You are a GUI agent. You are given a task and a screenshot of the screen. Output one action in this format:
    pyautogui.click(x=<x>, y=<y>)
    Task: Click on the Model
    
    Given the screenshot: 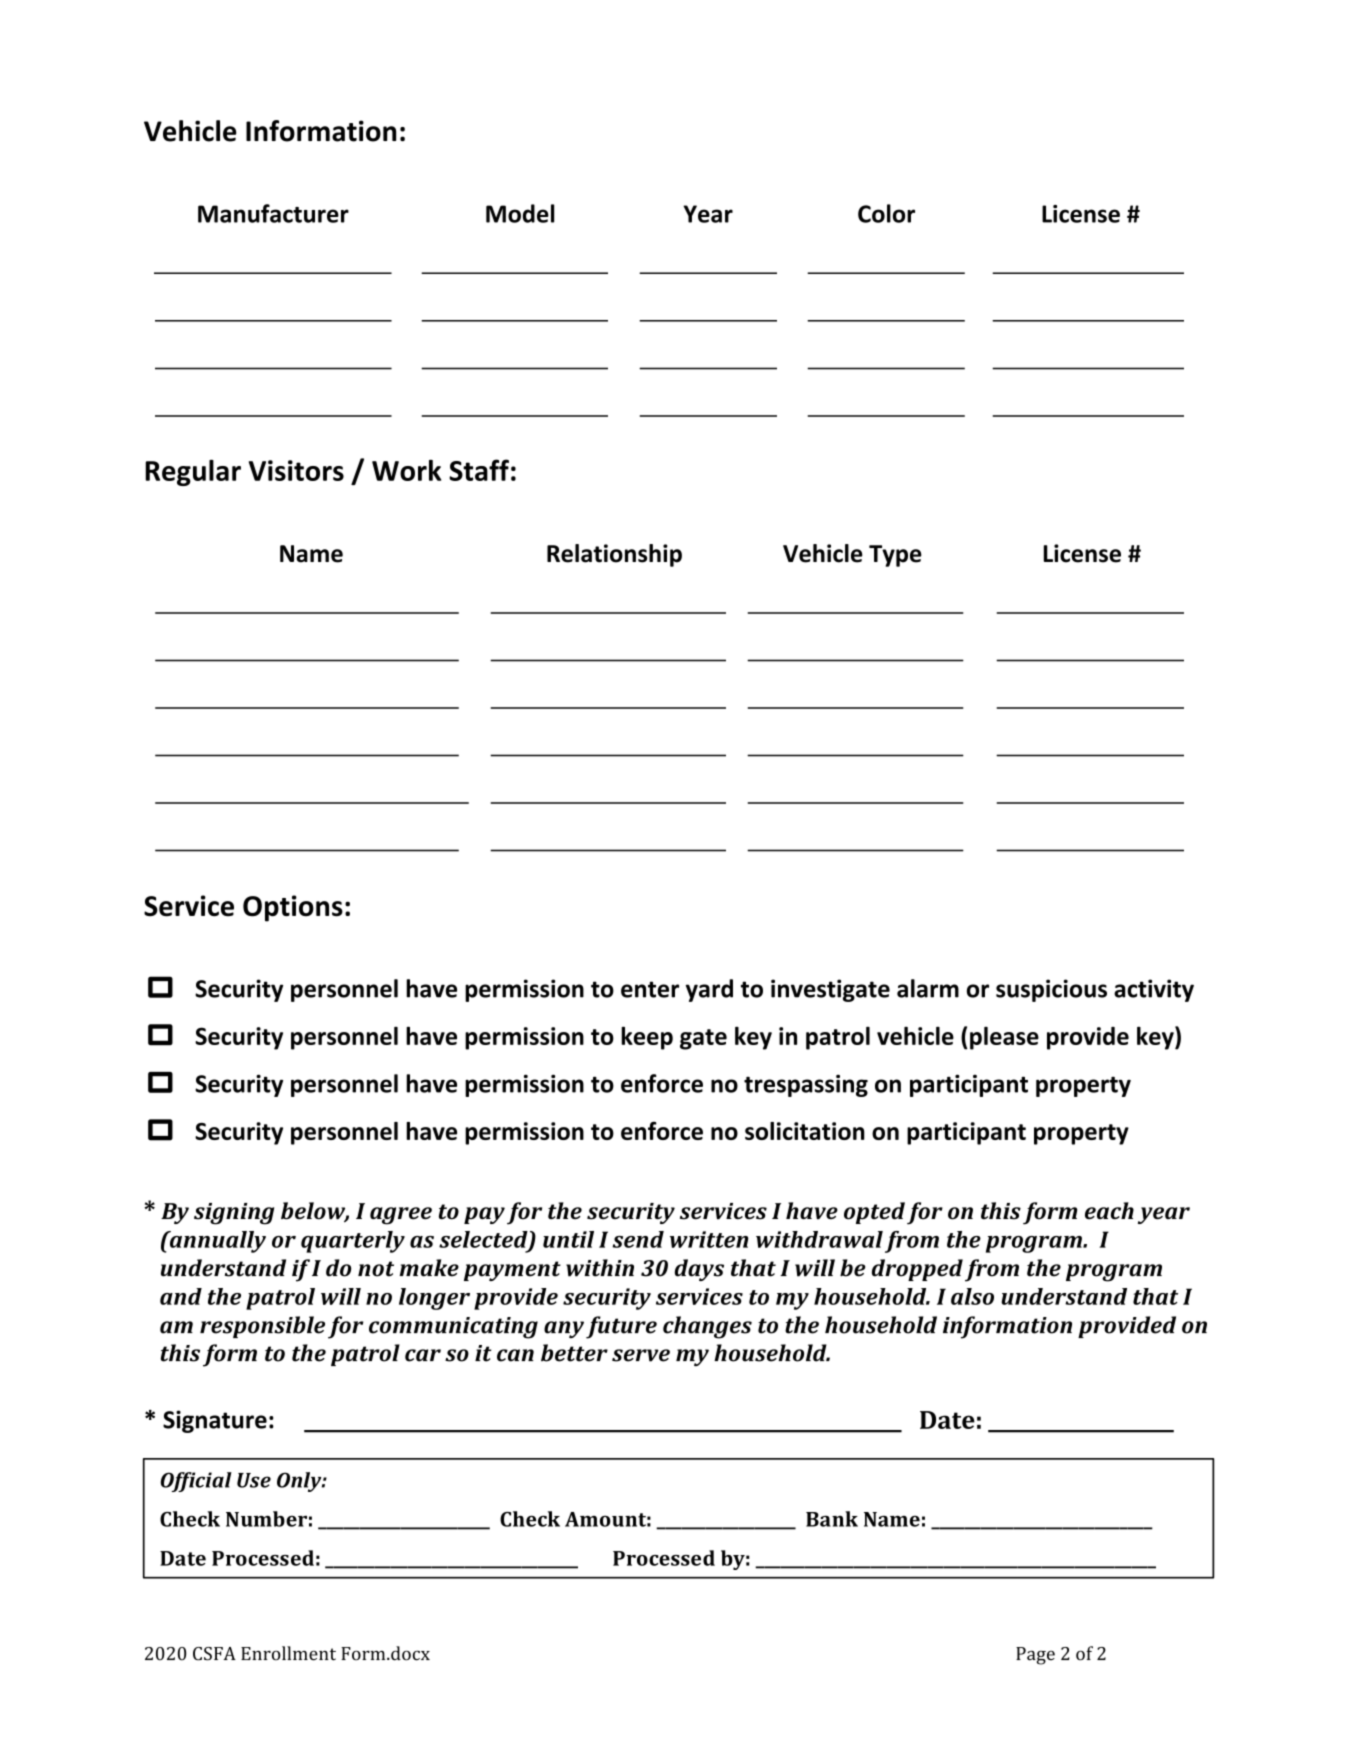 What is the action you would take?
    pyautogui.click(x=520, y=213)
